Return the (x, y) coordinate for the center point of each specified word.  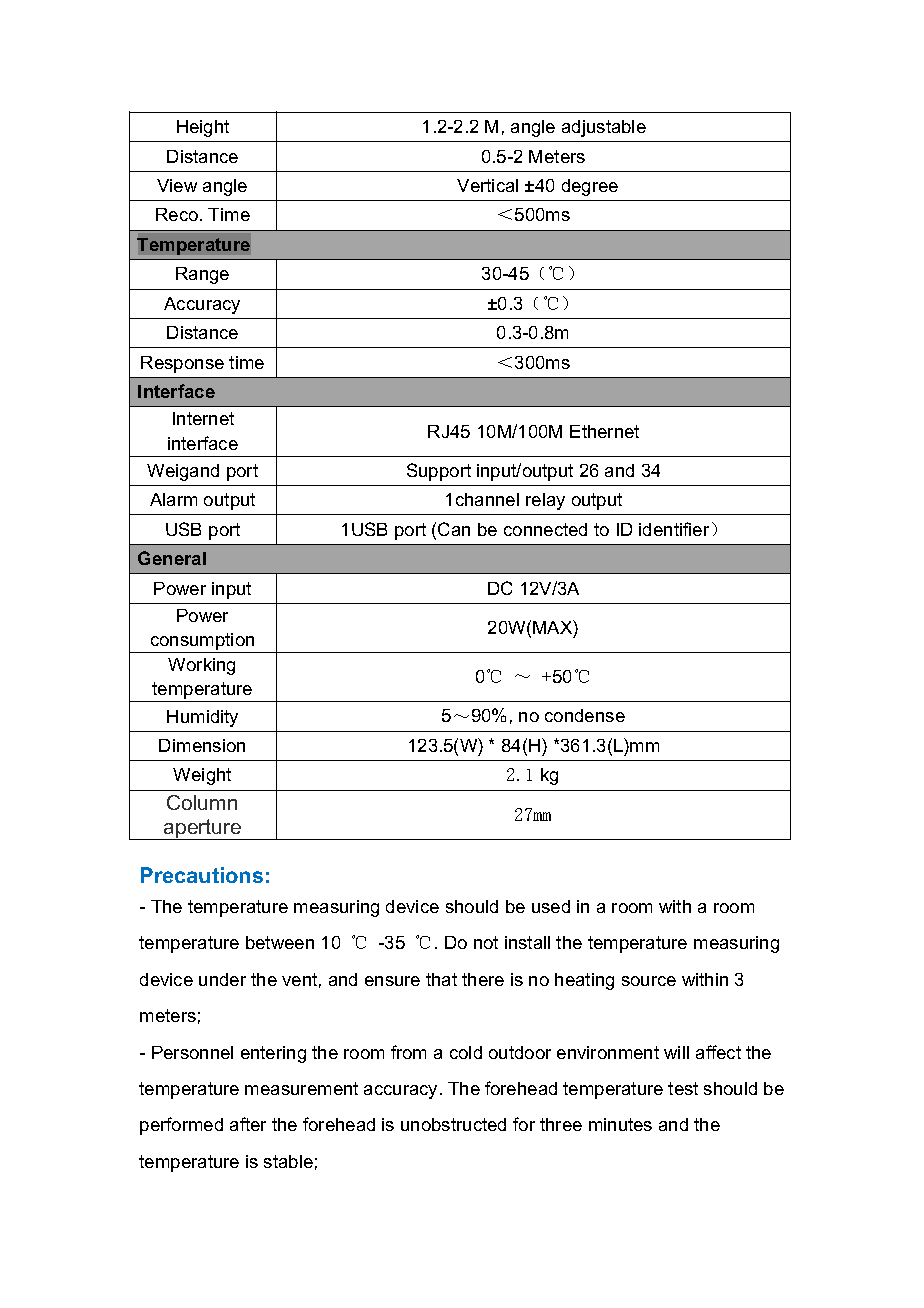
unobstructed (453, 1124)
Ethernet (604, 431)
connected (545, 529)
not (486, 942)
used (551, 906)
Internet (203, 418)
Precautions (202, 875)
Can (454, 529)
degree (590, 187)
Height (203, 128)
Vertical (487, 185)
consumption (202, 643)
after (248, 1124)
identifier (674, 529)
